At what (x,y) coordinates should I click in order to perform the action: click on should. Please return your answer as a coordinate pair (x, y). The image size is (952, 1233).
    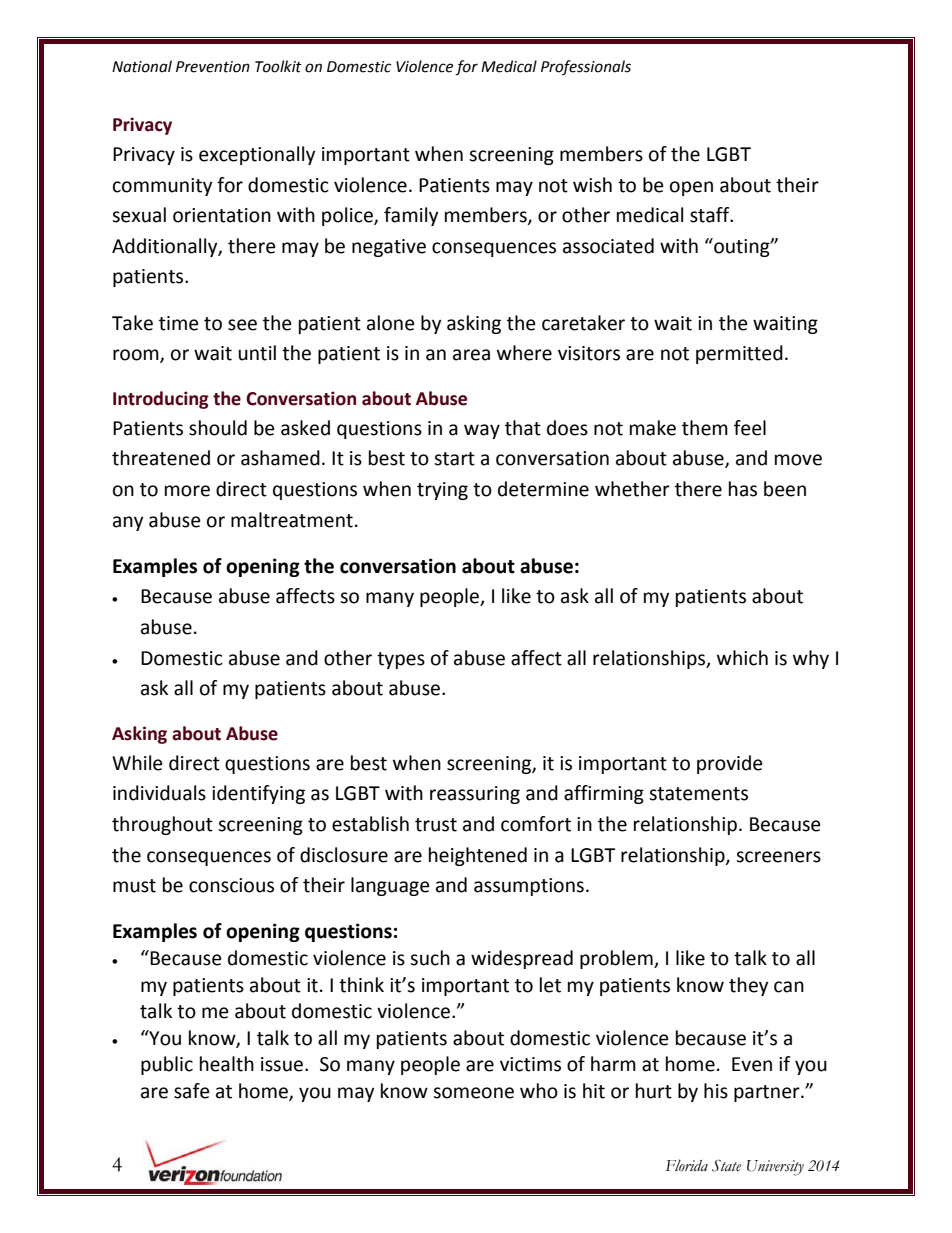
    Looking at the image, I should click on (218, 428).
